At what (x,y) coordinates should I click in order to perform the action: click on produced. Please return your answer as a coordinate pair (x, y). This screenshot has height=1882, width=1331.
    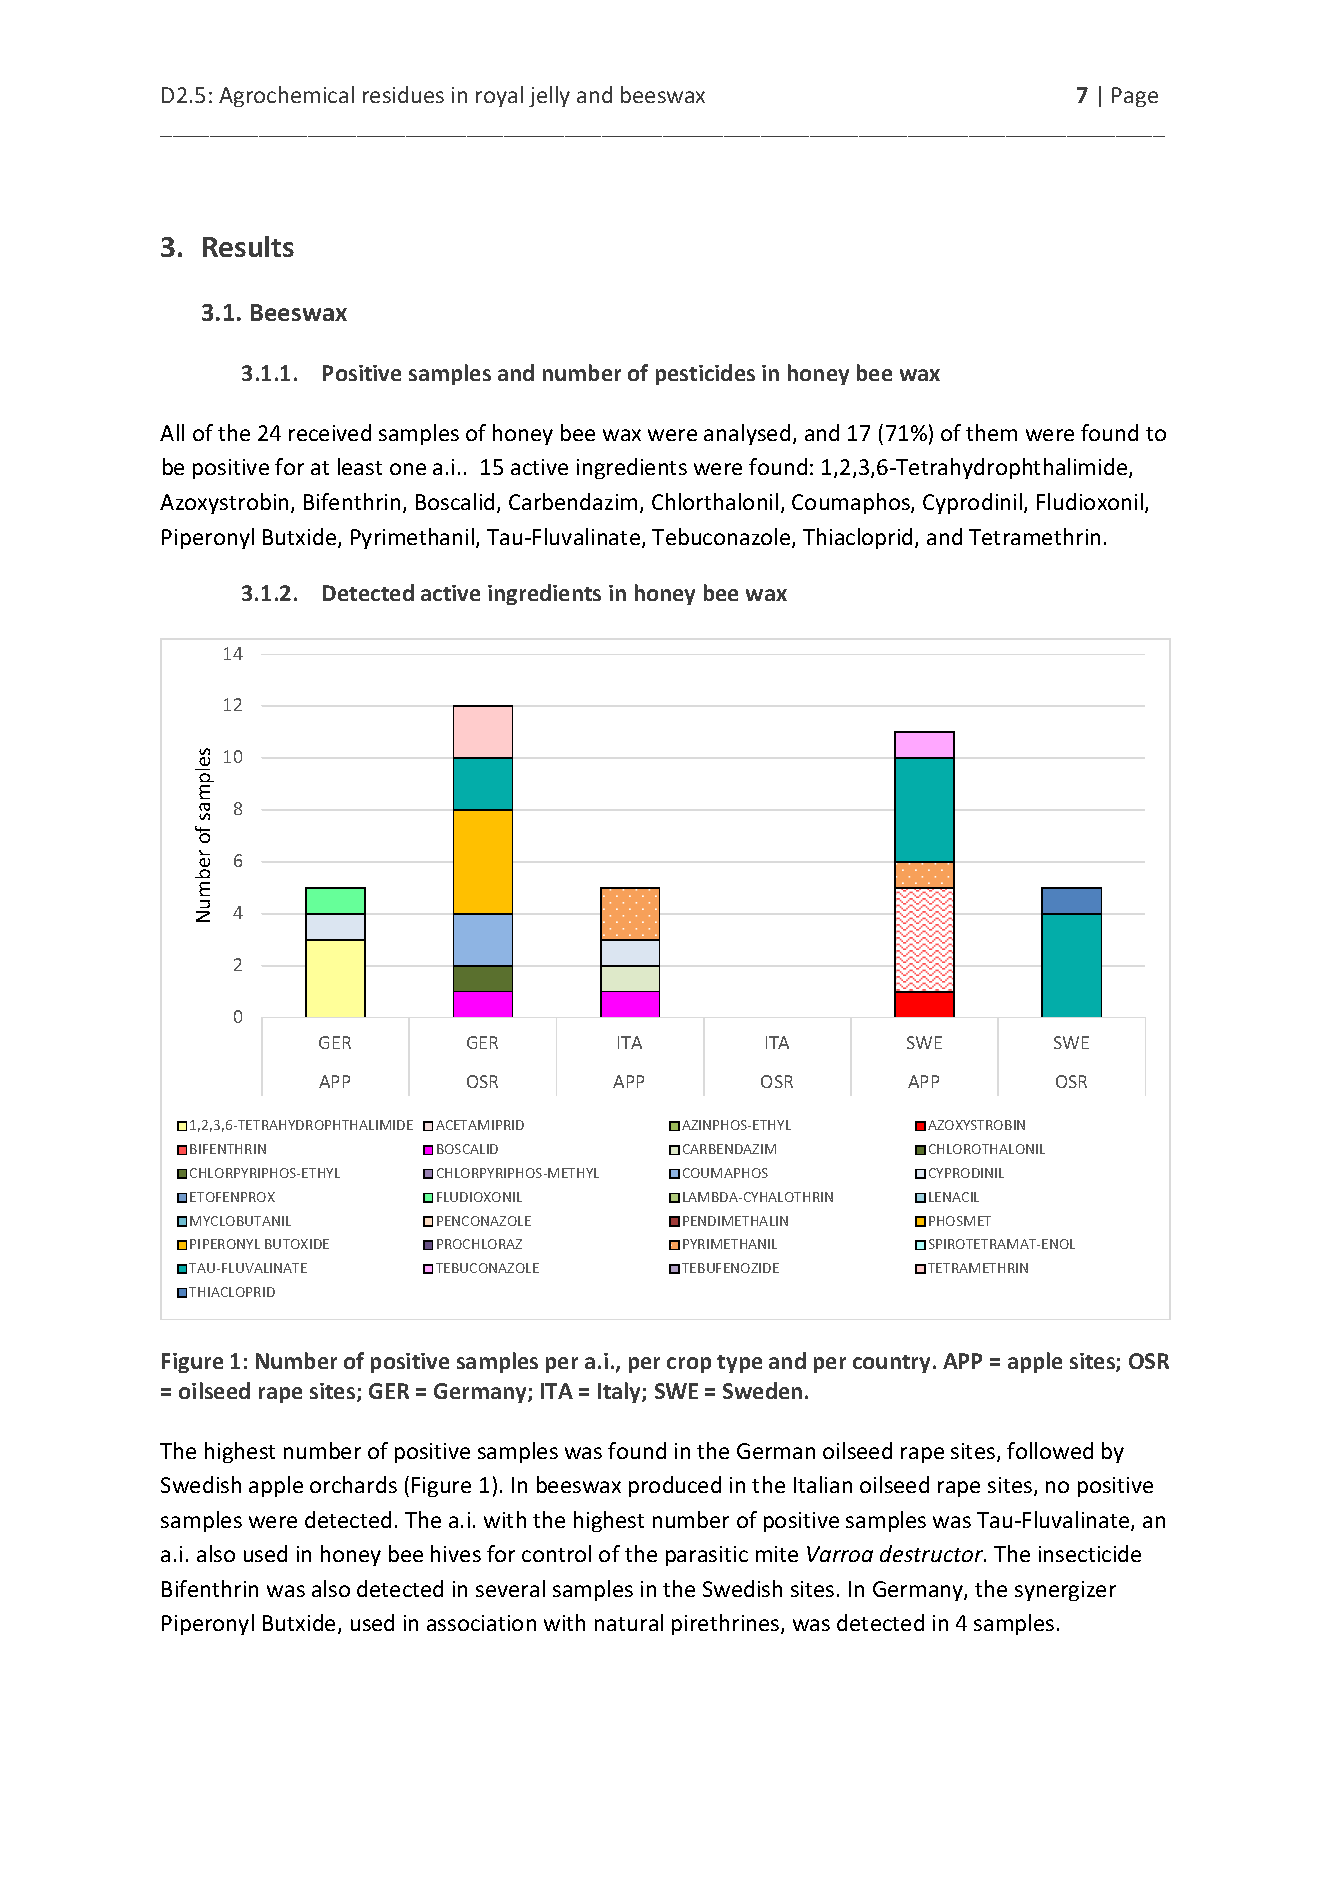
    Looking at the image, I should click on (675, 1486).
